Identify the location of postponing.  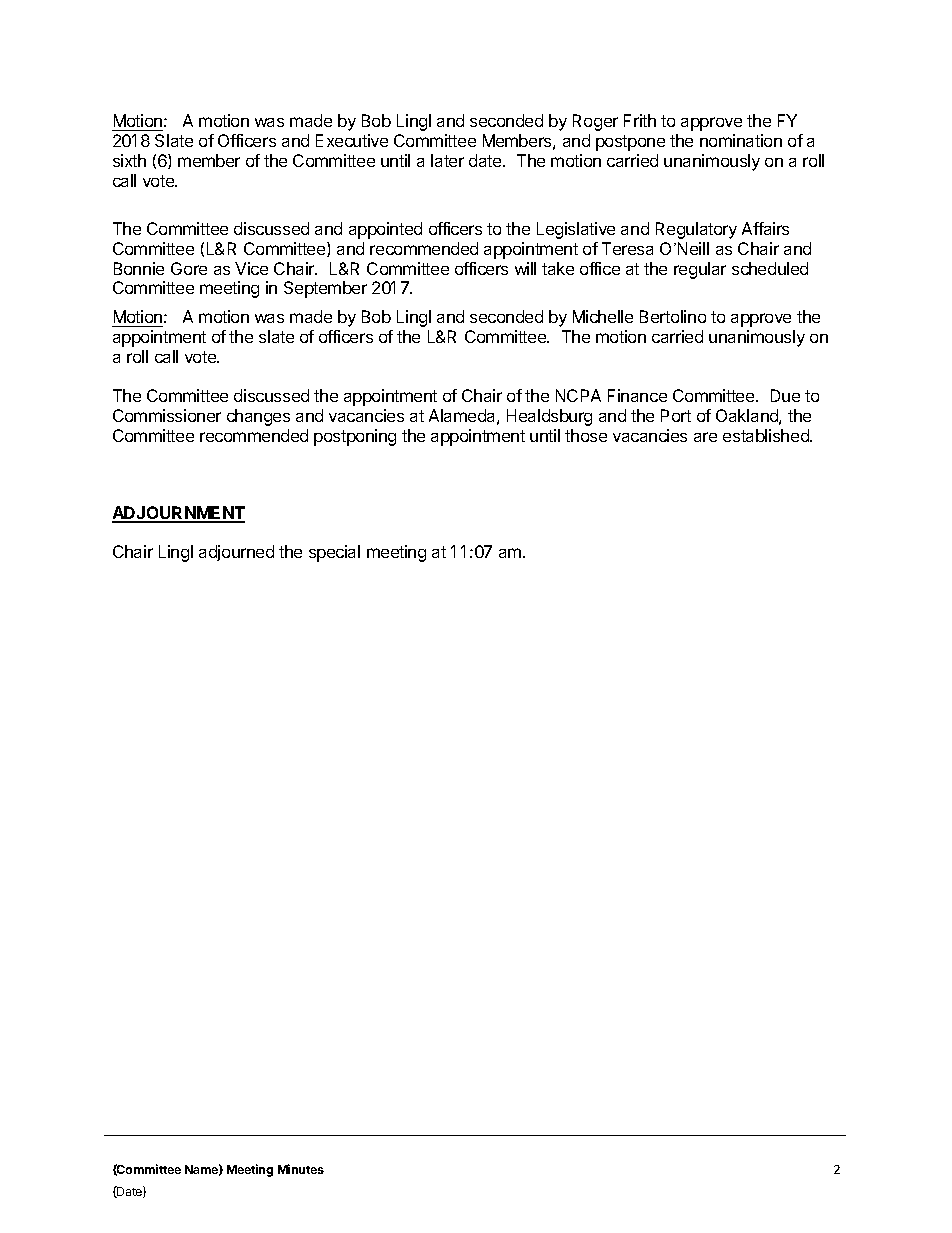
(355, 437).
